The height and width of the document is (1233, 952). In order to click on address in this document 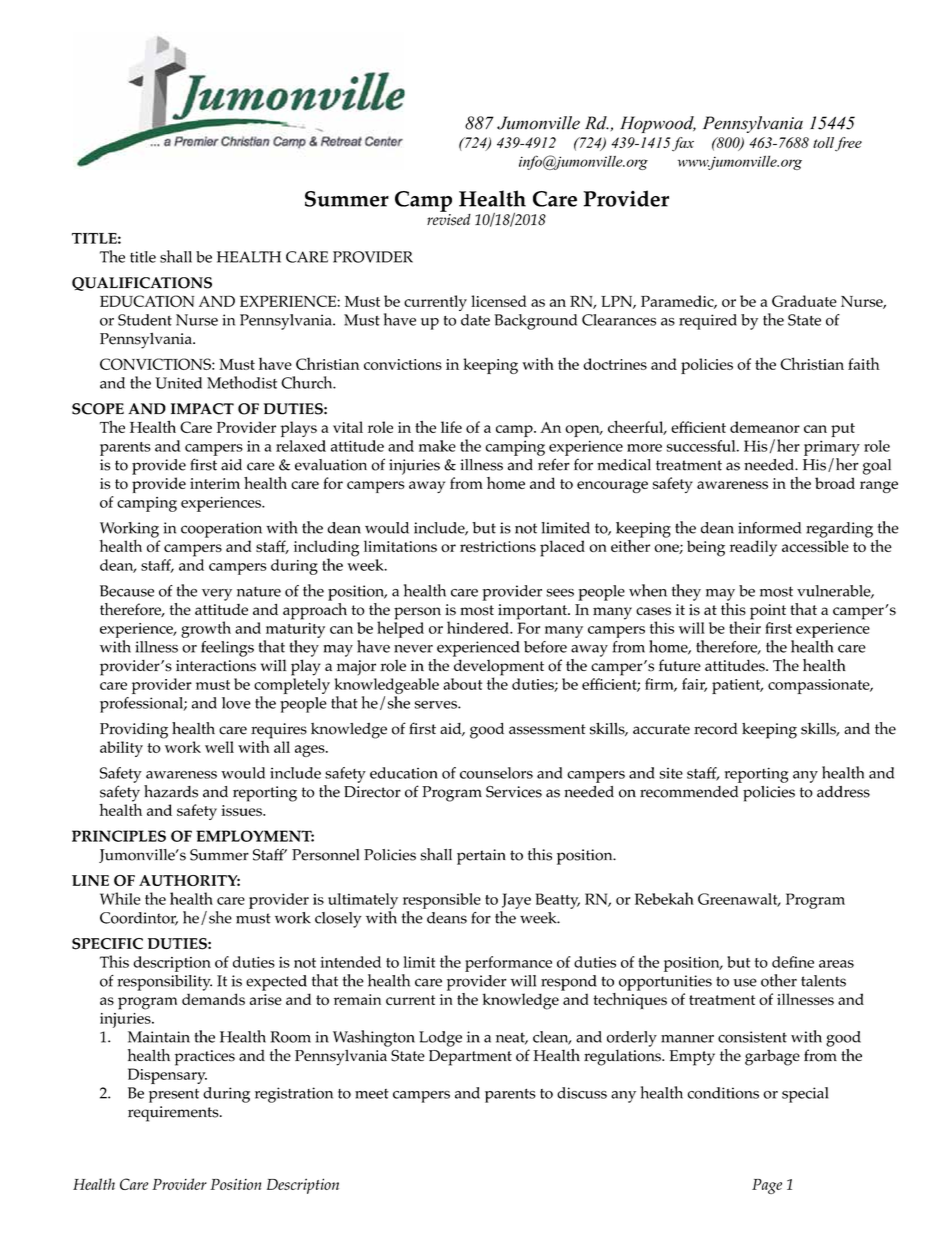, I will do `click(843, 792)`.
